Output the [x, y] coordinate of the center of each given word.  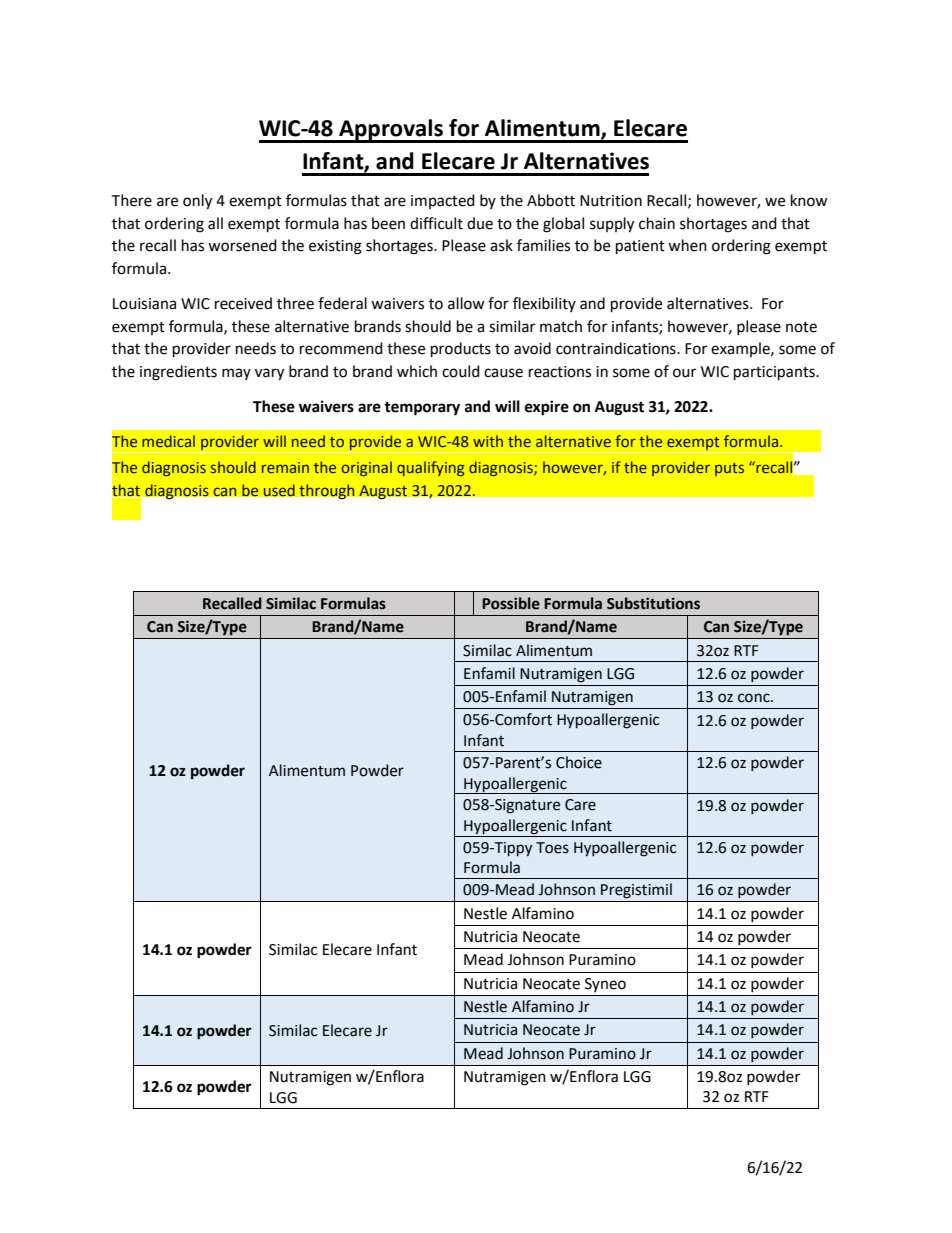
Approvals [391, 131]
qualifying [431, 468]
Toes [552, 848]
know [809, 200]
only [197, 202]
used [279, 490]
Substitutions [653, 603]
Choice [579, 762]
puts [729, 469]
